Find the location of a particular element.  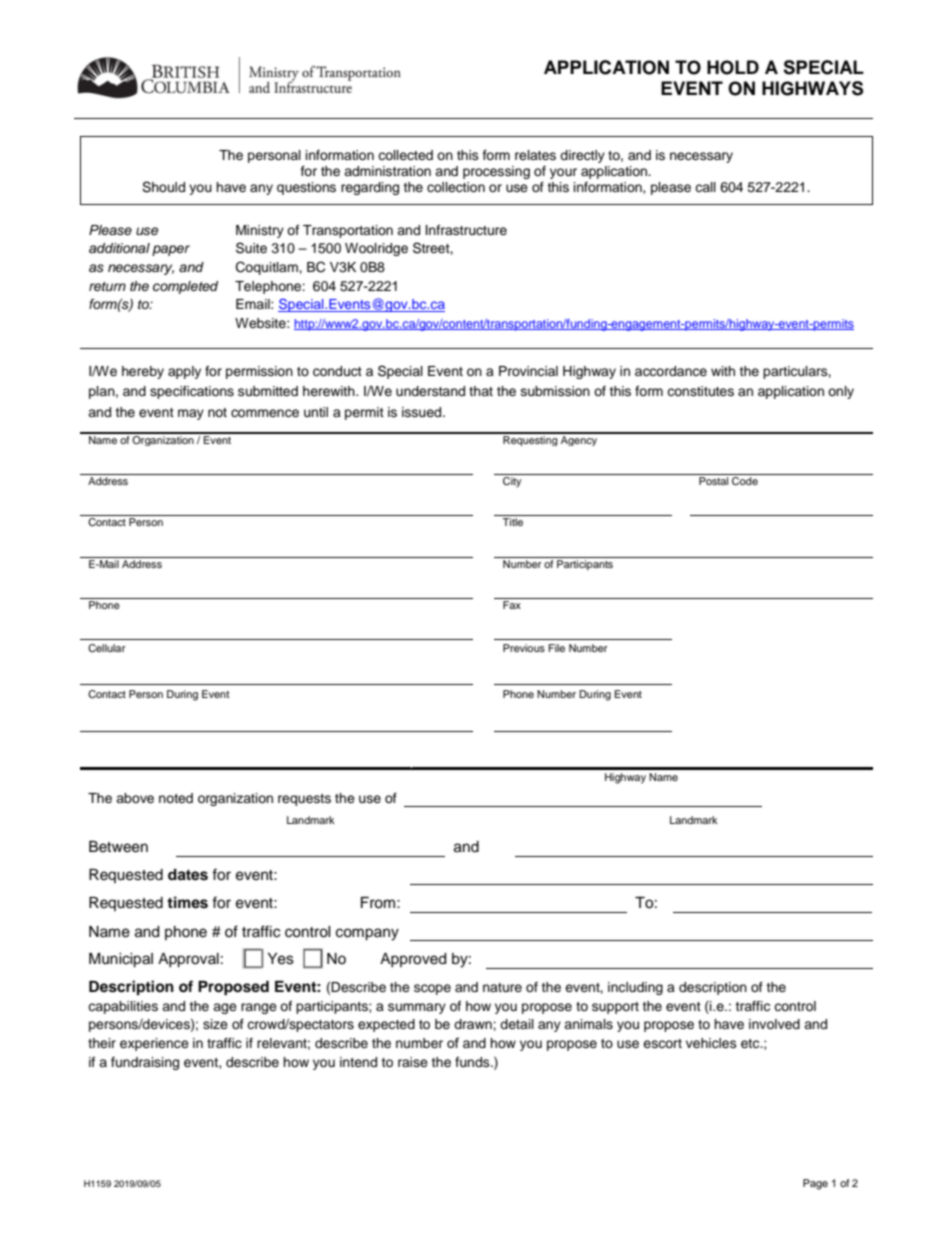

apply is located at coordinates (184, 372).
